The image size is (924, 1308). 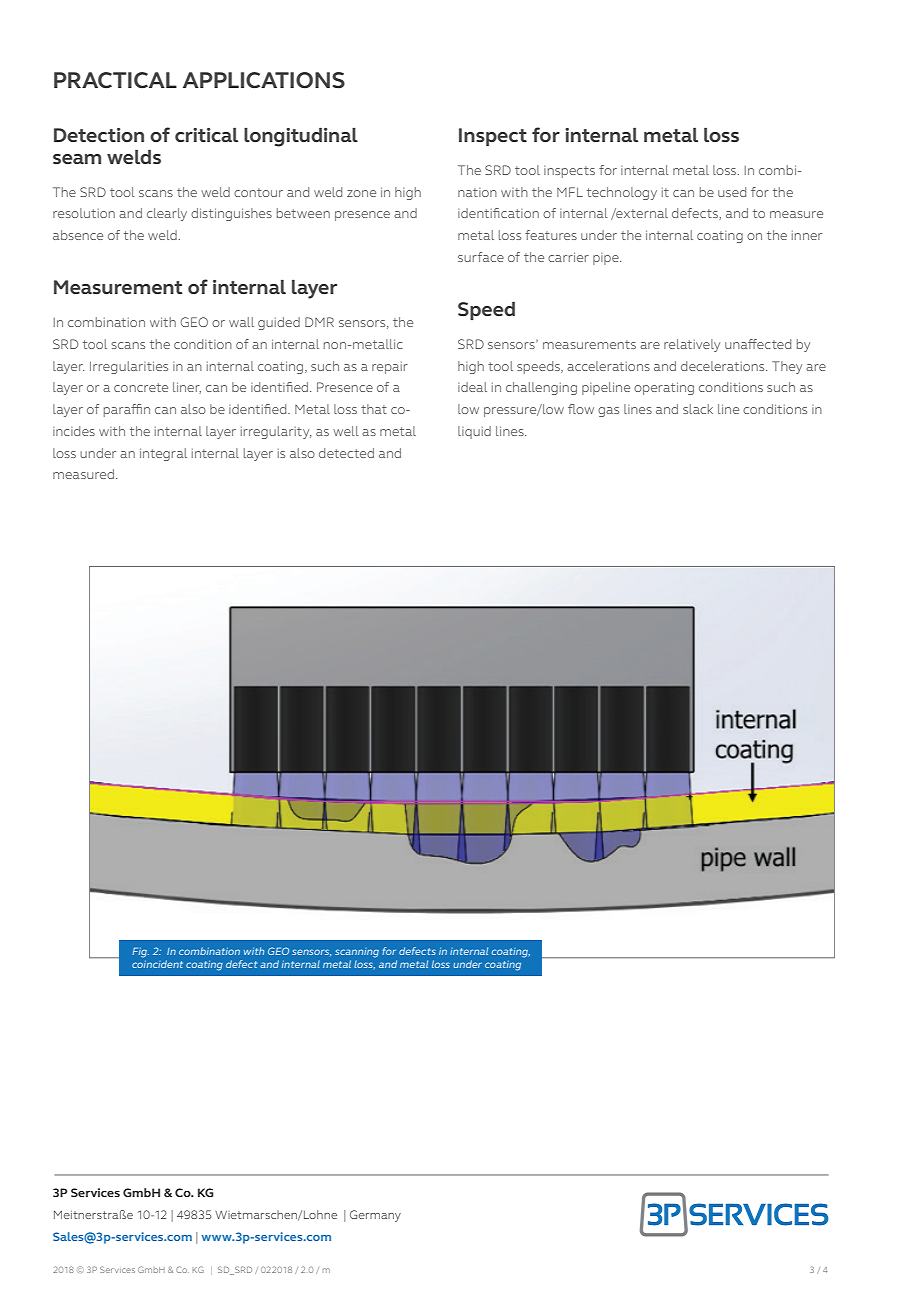 I want to click on ideal, so click(x=472, y=387).
